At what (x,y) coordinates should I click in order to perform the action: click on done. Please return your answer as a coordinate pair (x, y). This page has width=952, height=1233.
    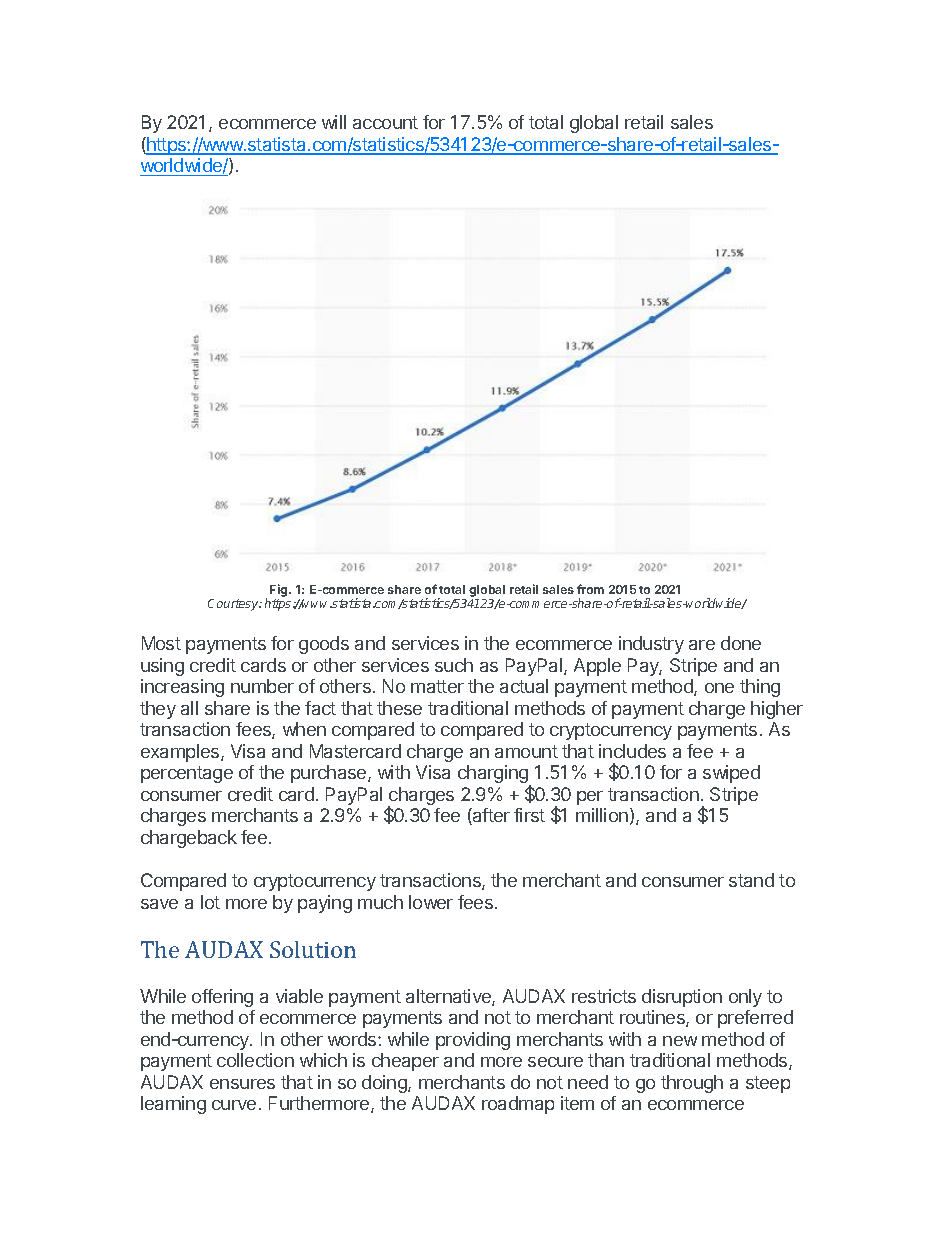
    Looking at the image, I should click on (741, 643).
